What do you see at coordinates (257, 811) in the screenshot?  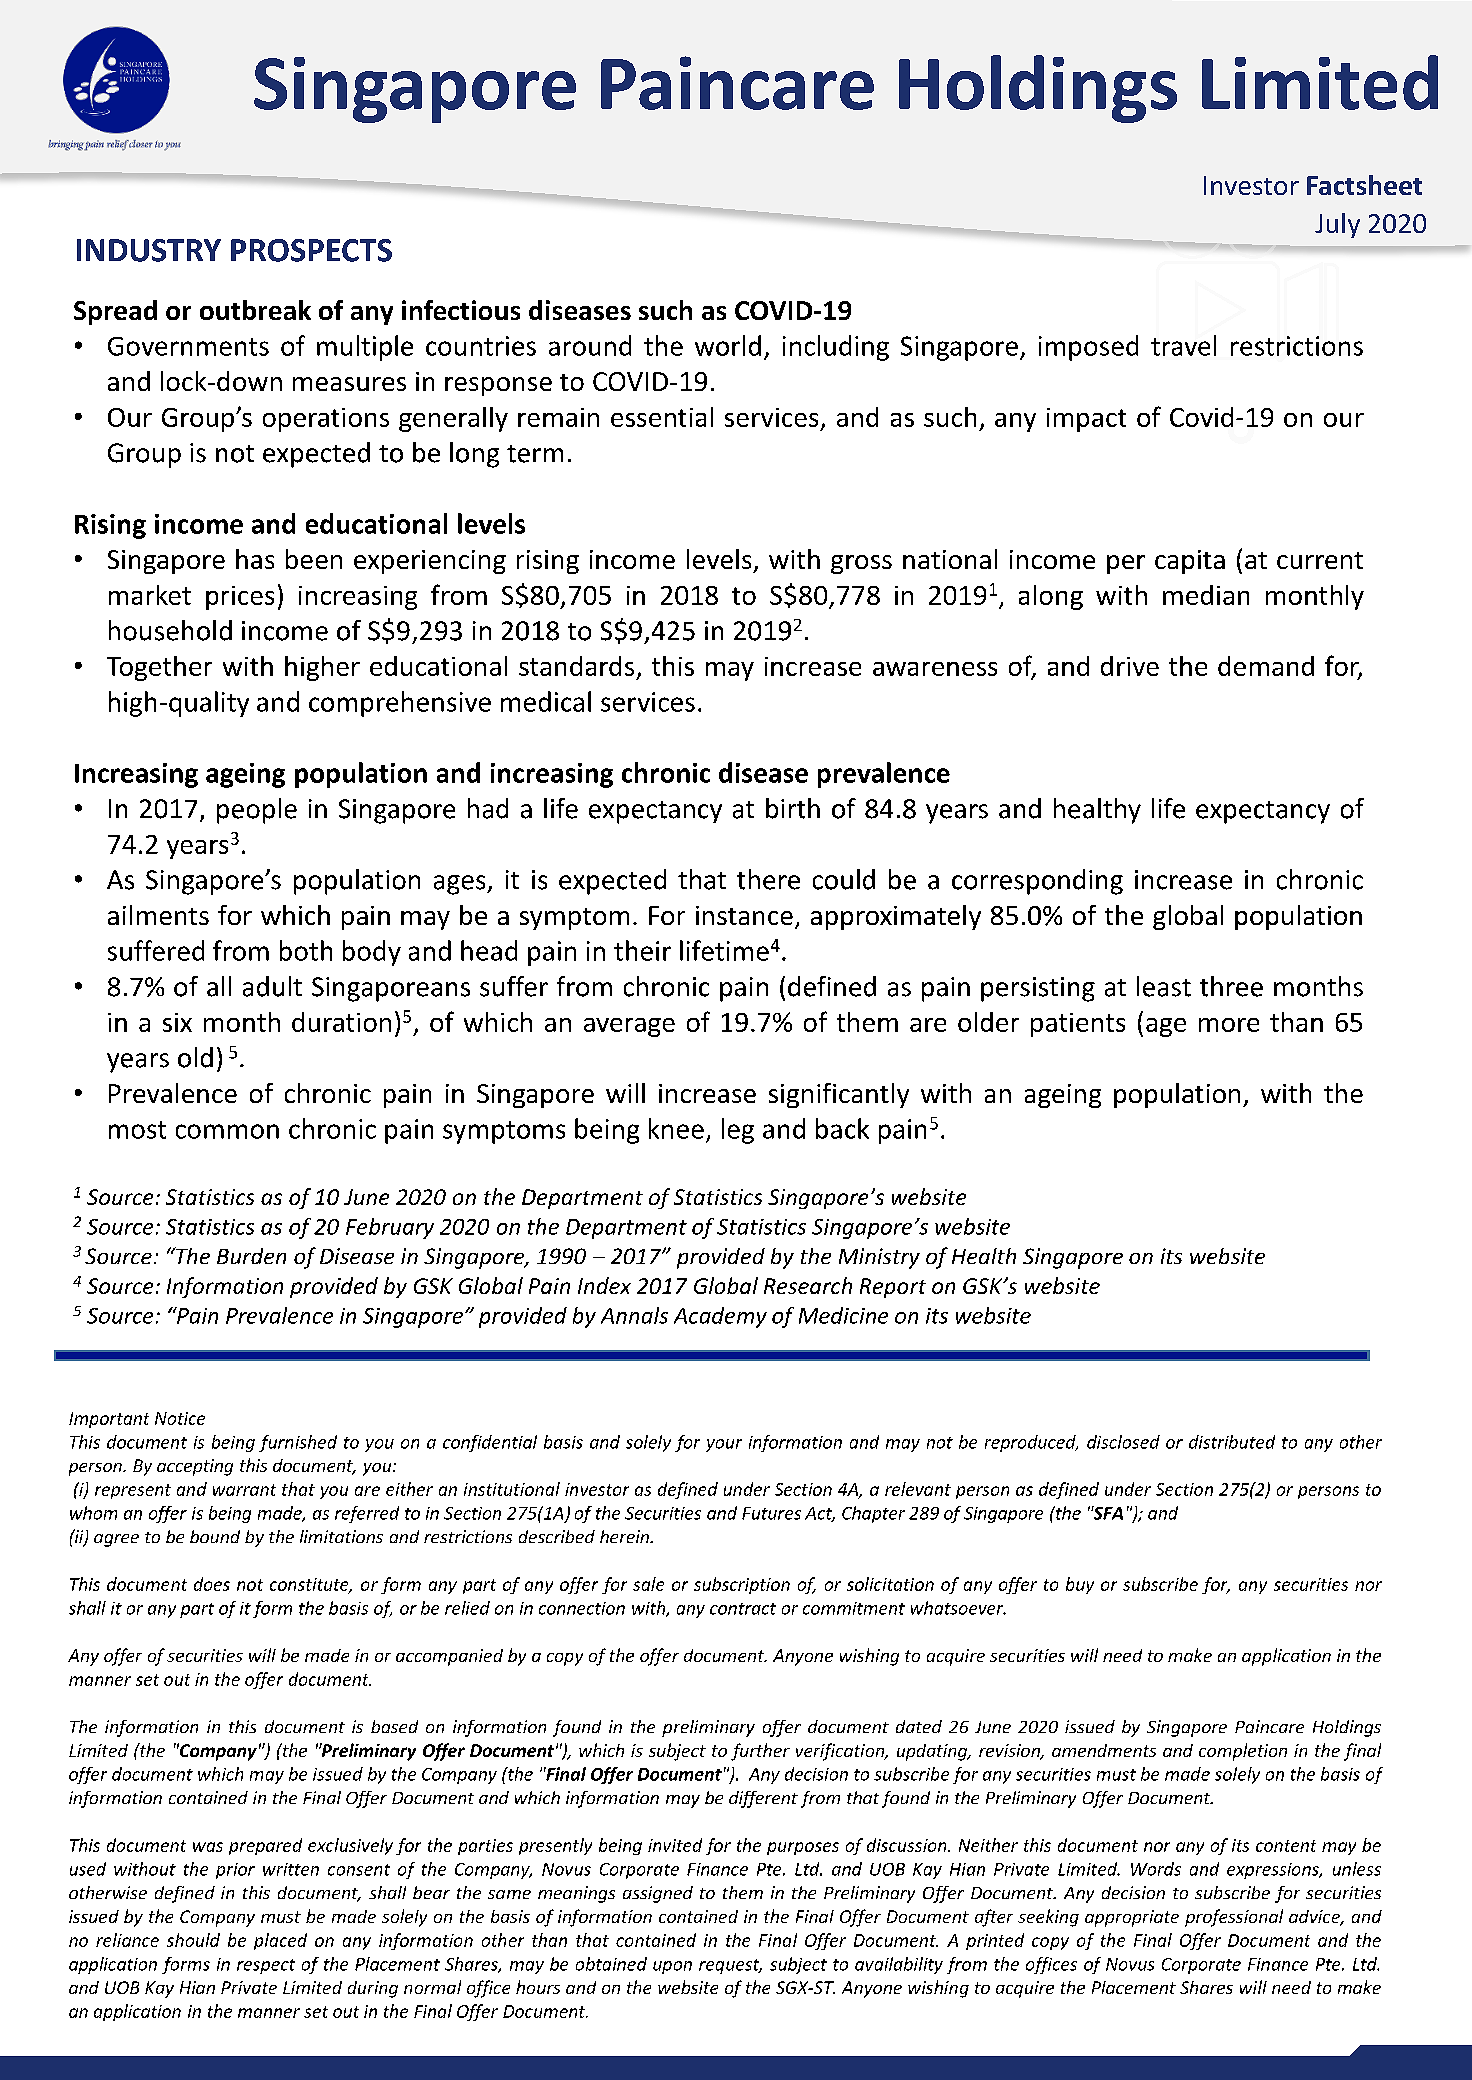 I see `people` at bounding box center [257, 811].
